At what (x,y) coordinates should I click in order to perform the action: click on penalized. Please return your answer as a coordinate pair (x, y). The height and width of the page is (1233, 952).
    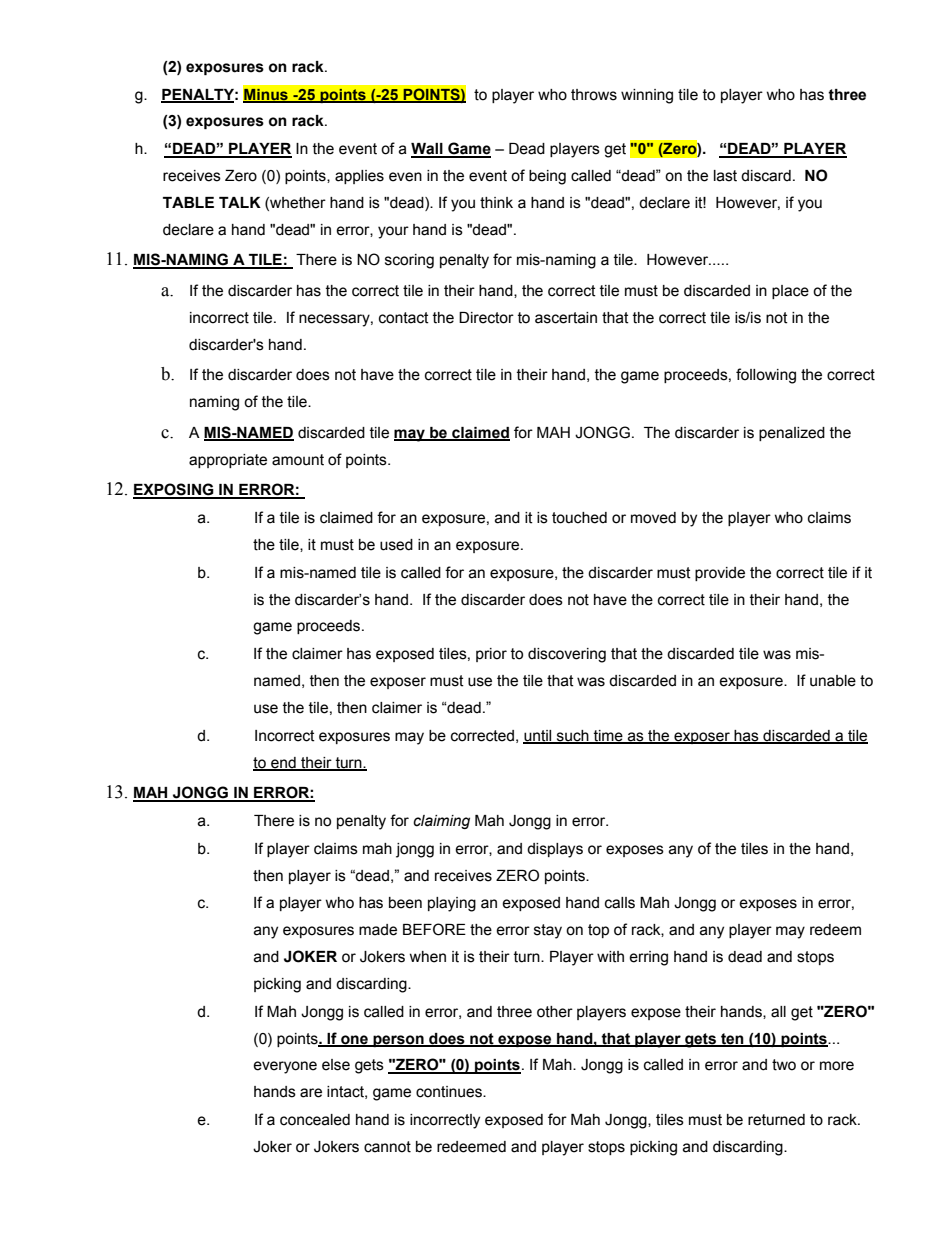
    Looking at the image, I should click on (792, 434).
